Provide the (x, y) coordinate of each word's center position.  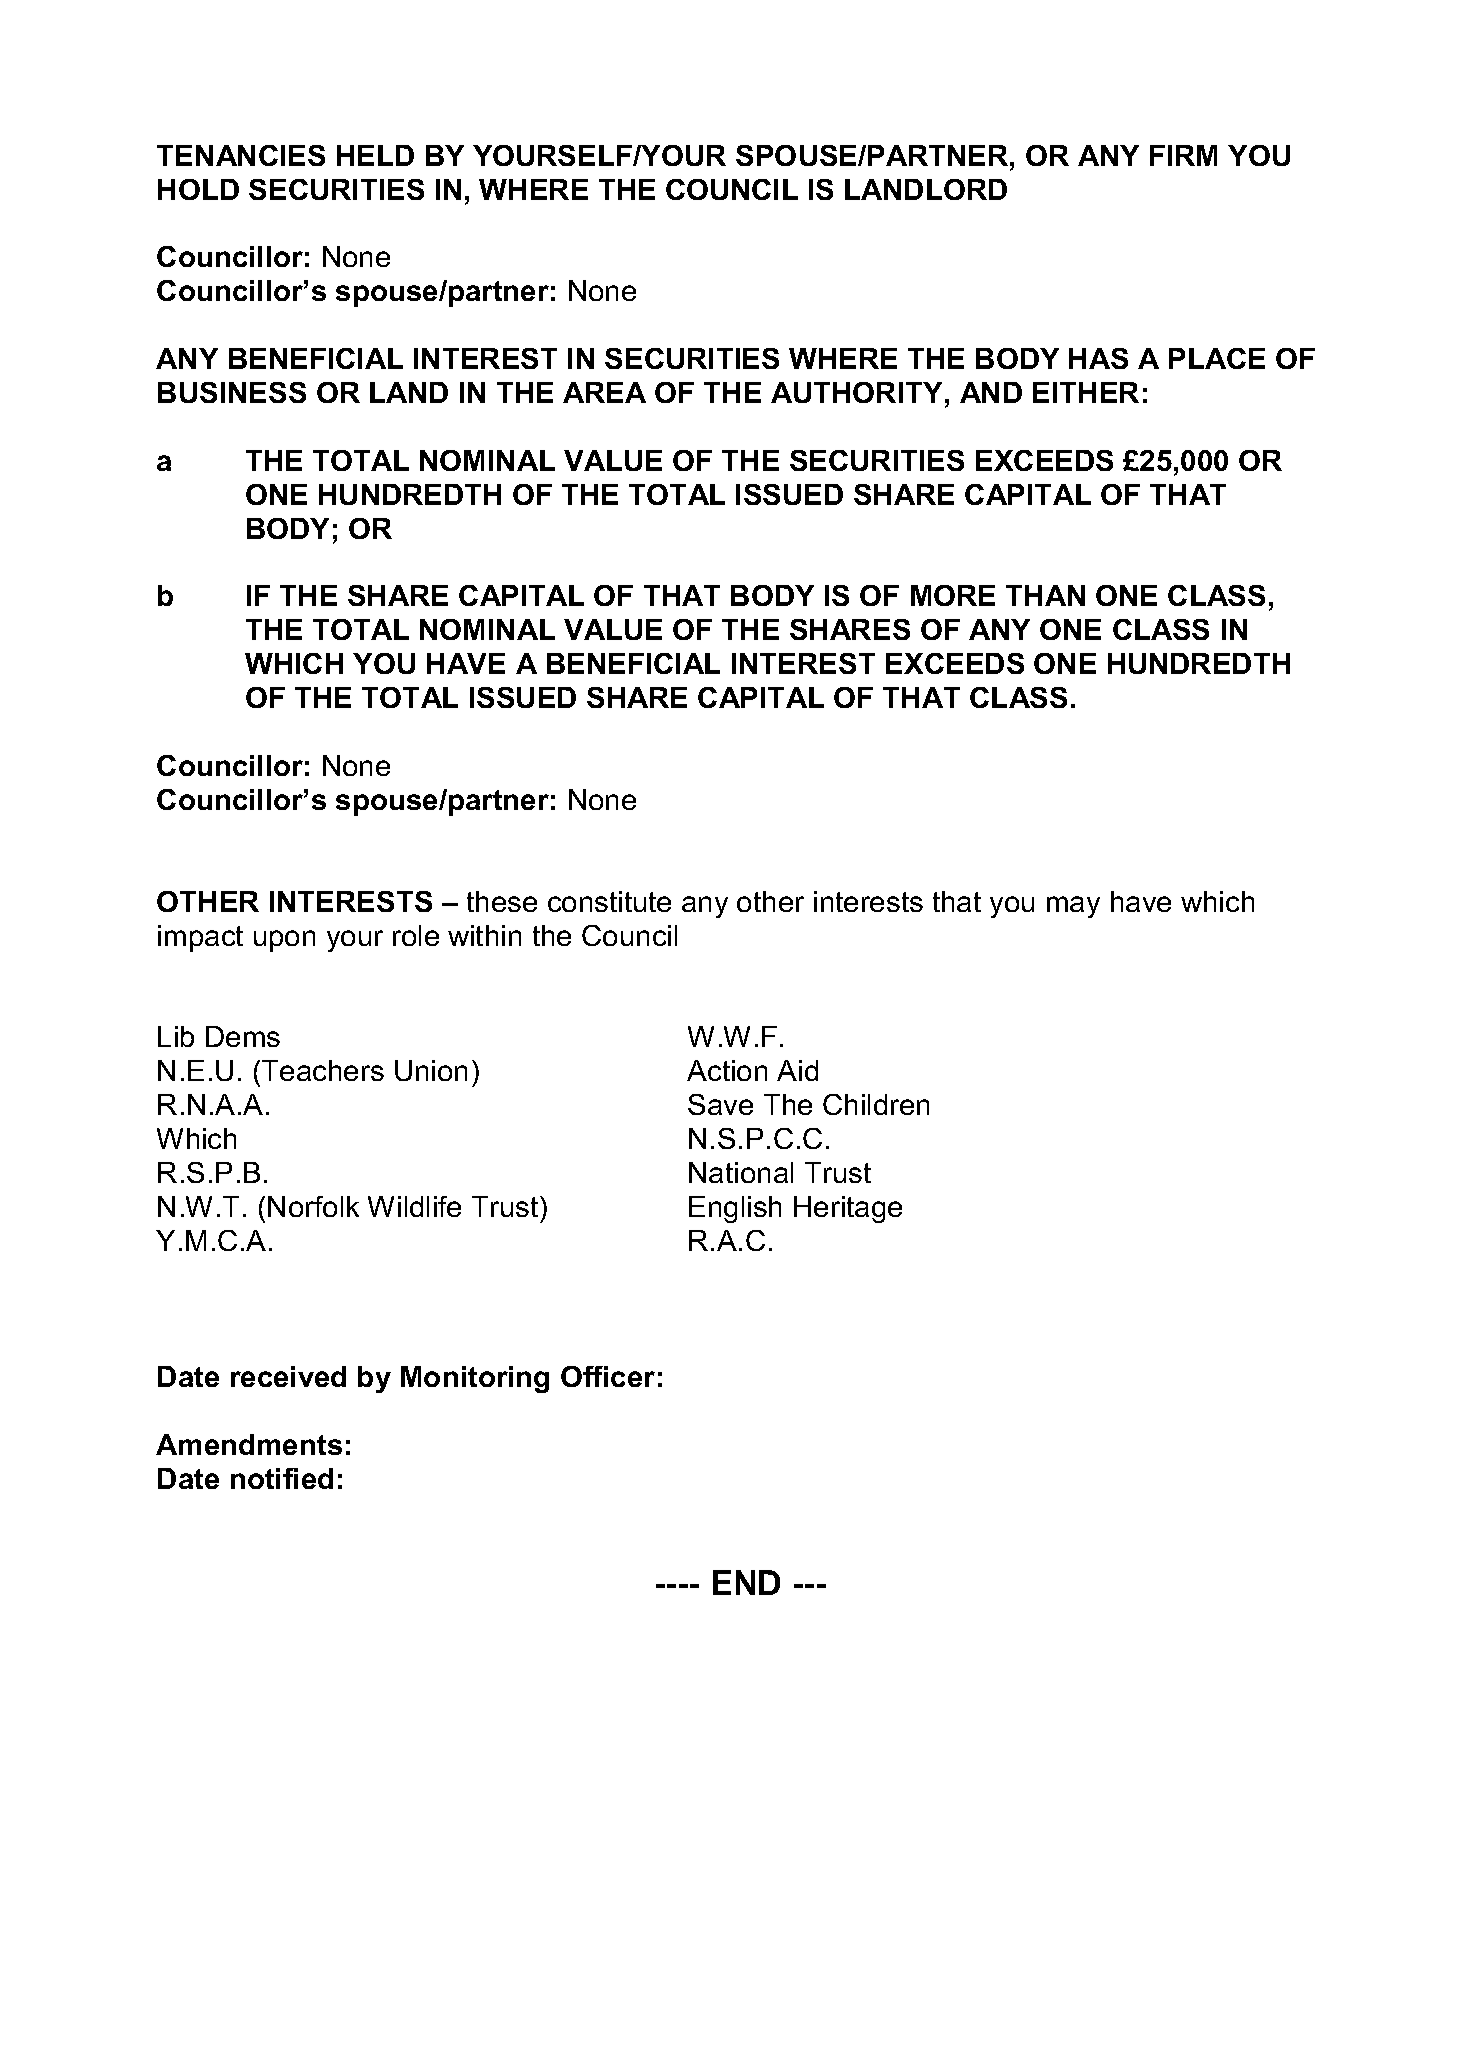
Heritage (848, 1209)
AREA (604, 392)
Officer (608, 1376)
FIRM (1183, 155)
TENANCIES (241, 155)
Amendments (249, 1444)
